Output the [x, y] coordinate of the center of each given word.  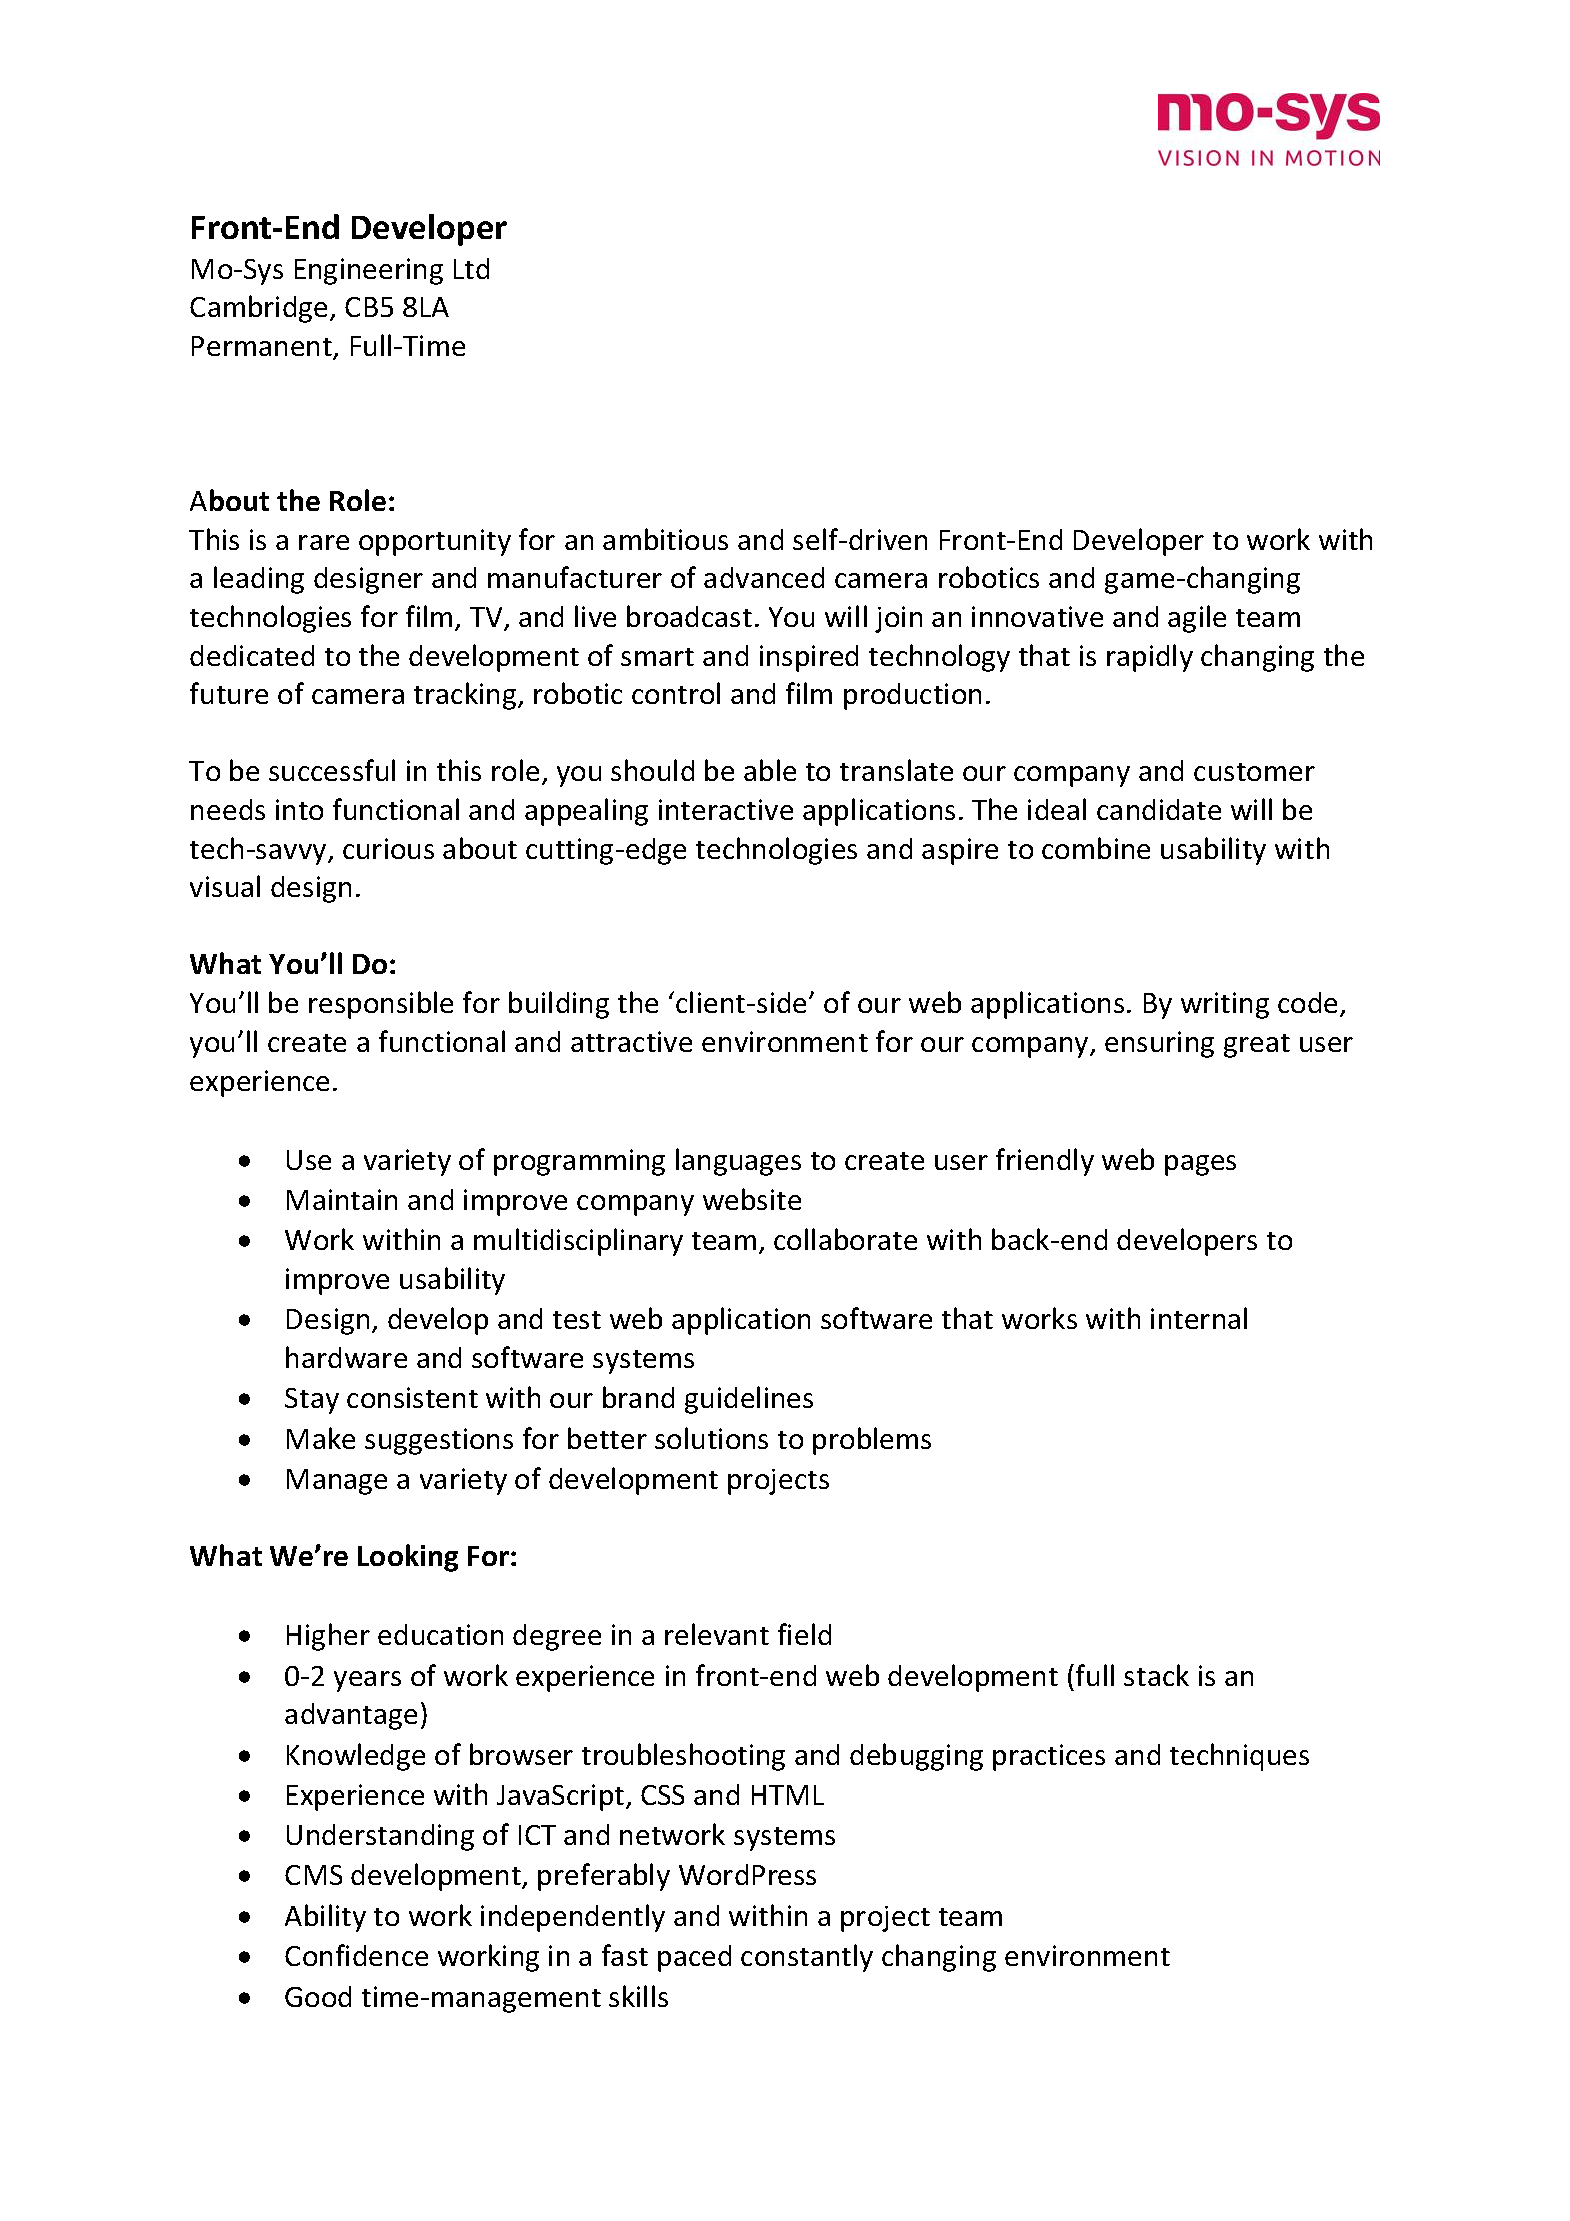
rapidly [1150, 658]
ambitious [665, 539]
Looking [408, 1558]
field [804, 1634]
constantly [807, 1958]
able [770, 770]
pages [1200, 1165]
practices [1049, 1757]
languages [738, 1162]
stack [1156, 1675]
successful [332, 770]
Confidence [356, 1955]
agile [1197, 619]
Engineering [369, 271]
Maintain [342, 1199]
